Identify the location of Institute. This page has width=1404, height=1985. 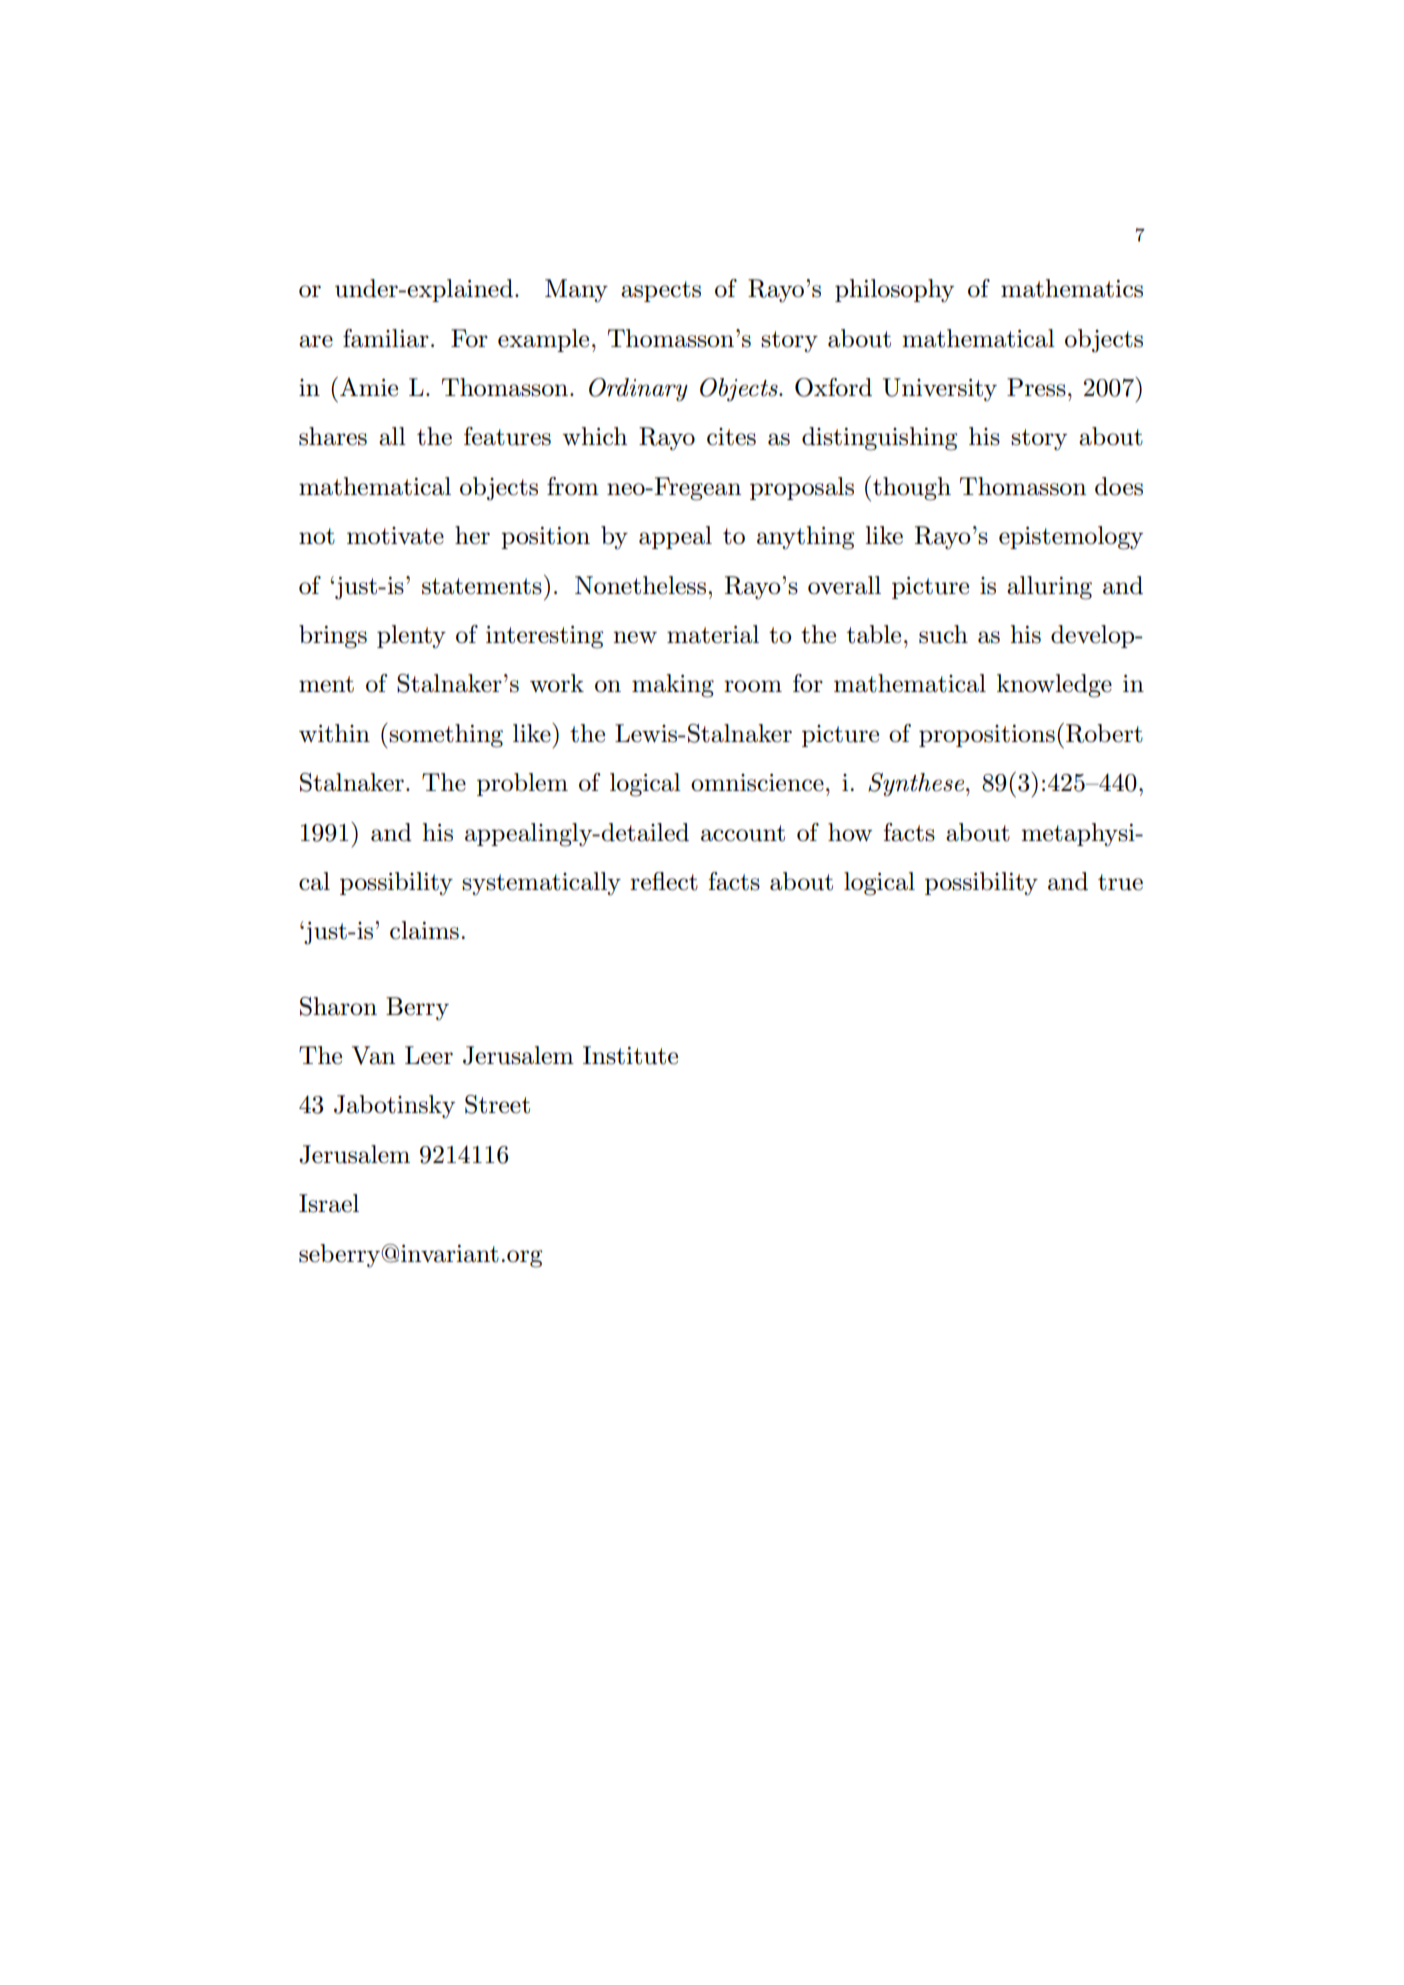
(630, 1055).
